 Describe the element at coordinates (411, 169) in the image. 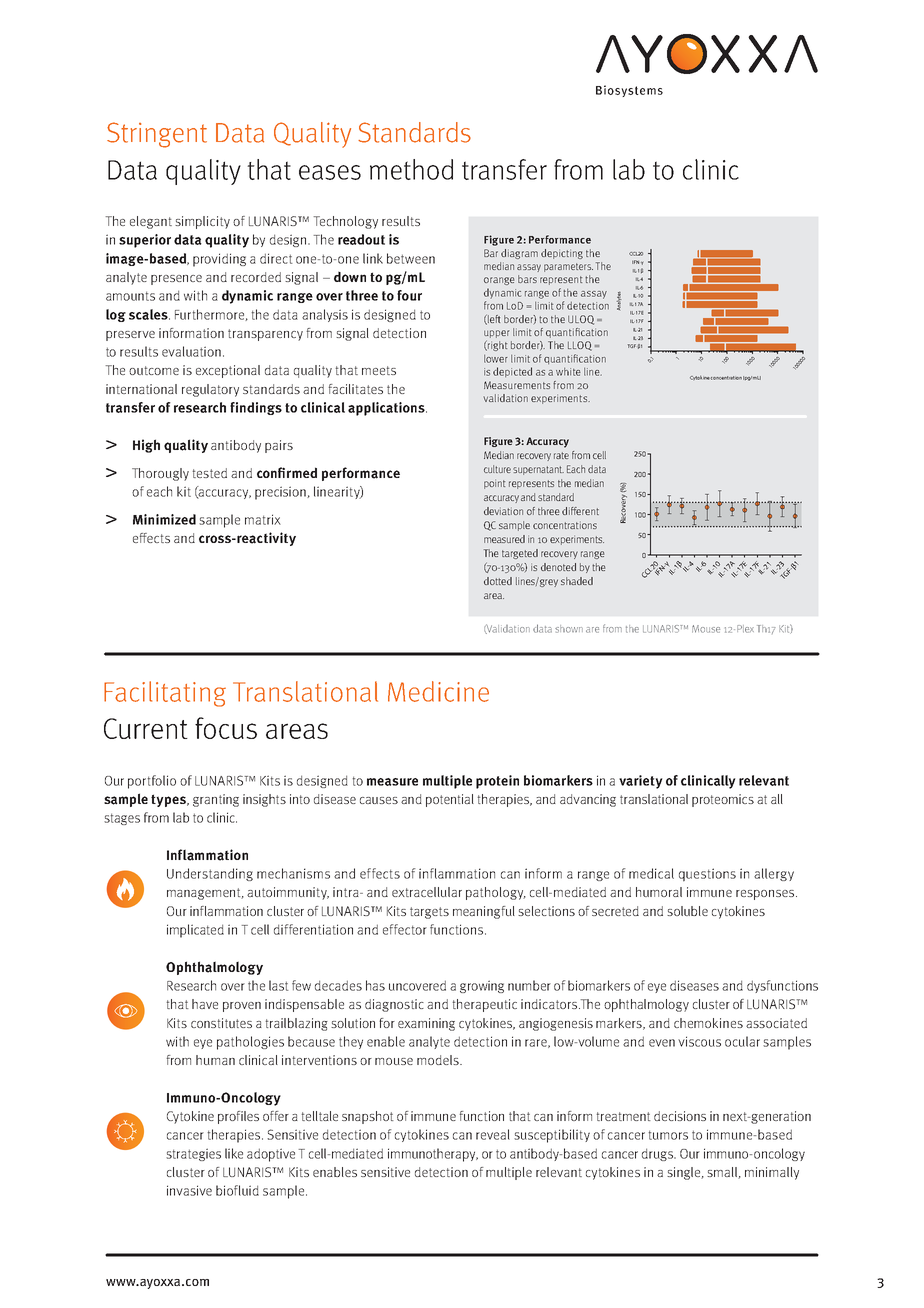

I see `method` at that location.
